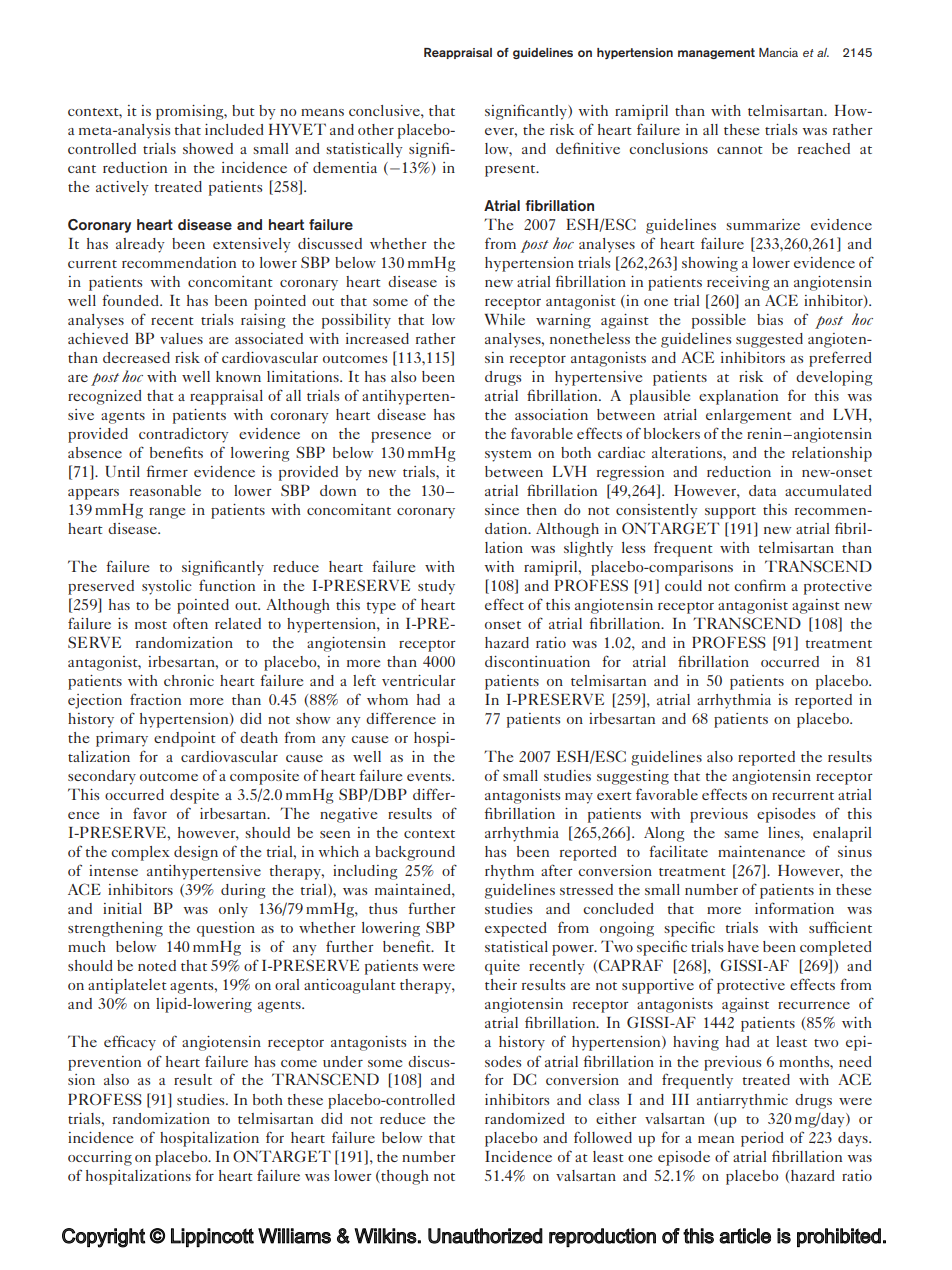 The image size is (952, 1270). Describe the element at coordinates (508, 456) in the page. I see `system` at that location.
